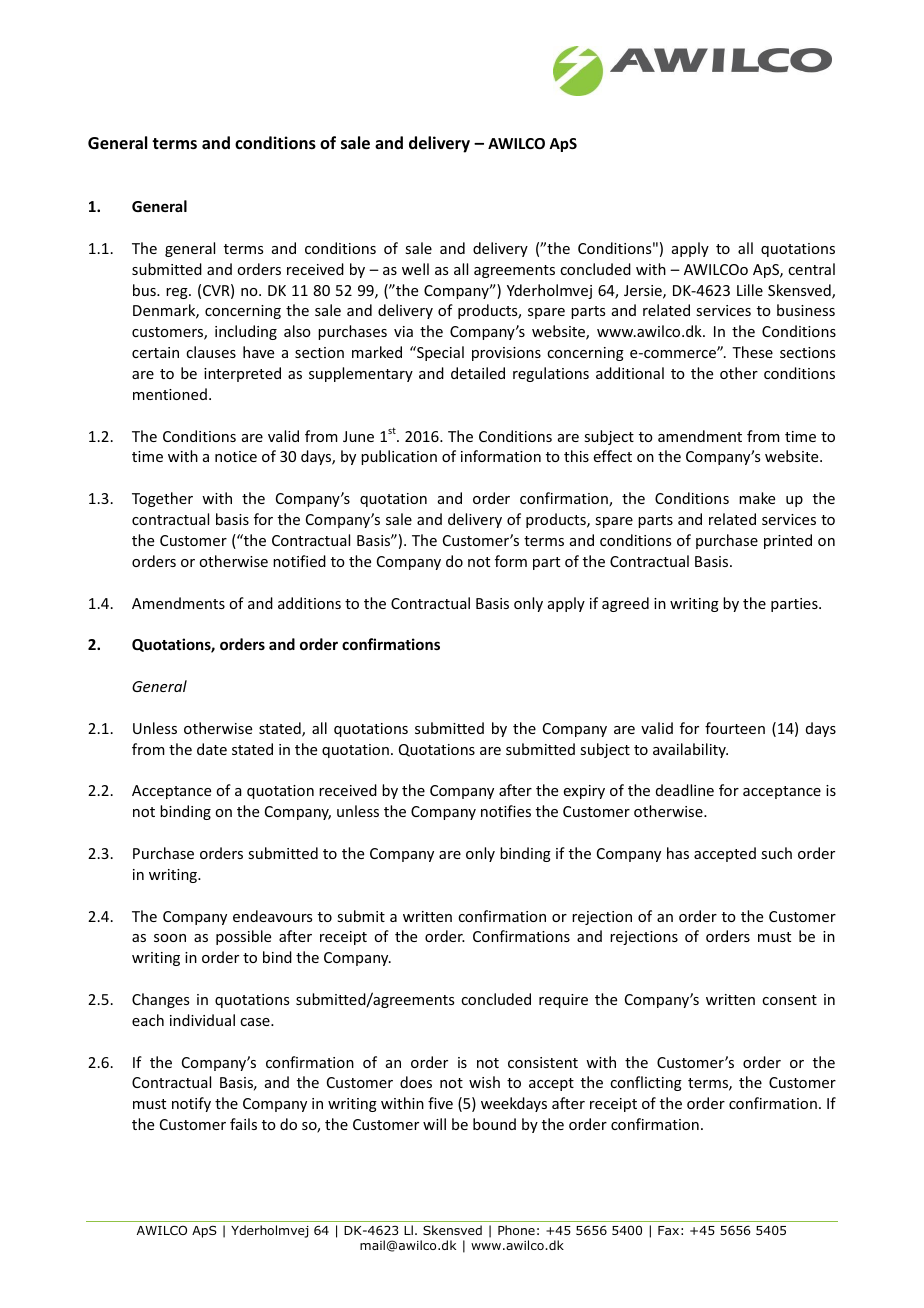  I want to click on publication, so click(399, 457).
